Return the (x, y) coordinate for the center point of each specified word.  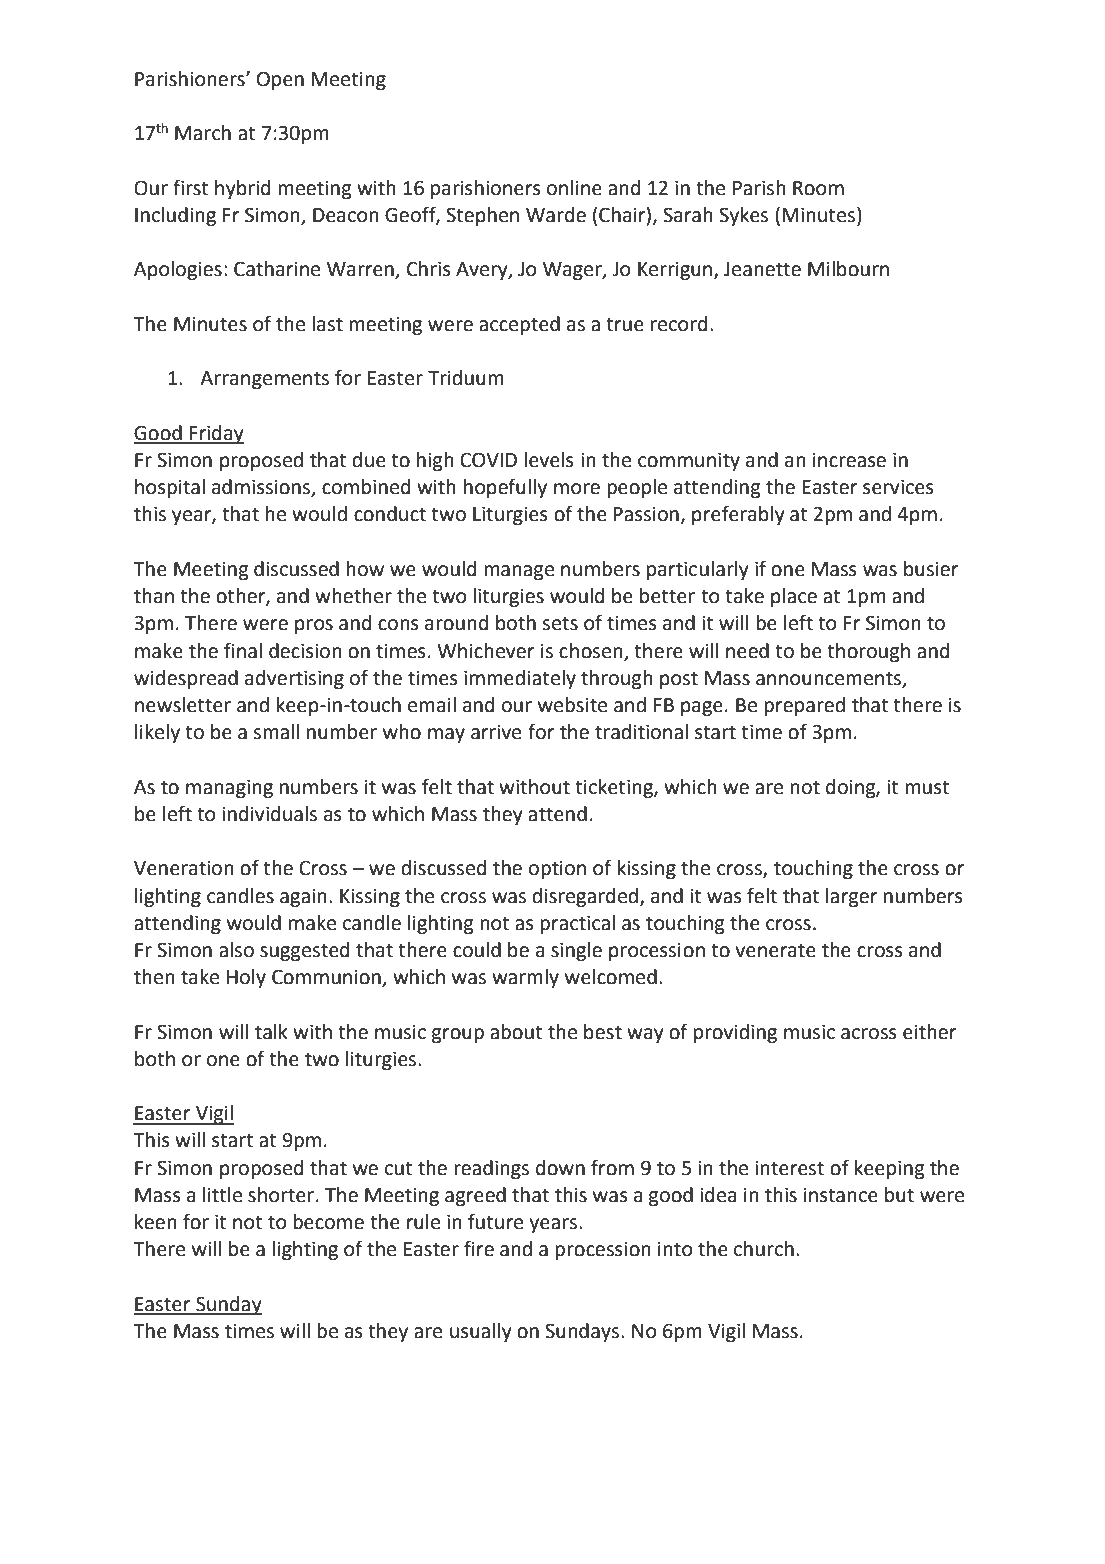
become (328, 1222)
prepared (804, 706)
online (574, 188)
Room (818, 188)
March (203, 133)
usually (481, 1332)
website (572, 705)
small (276, 732)
